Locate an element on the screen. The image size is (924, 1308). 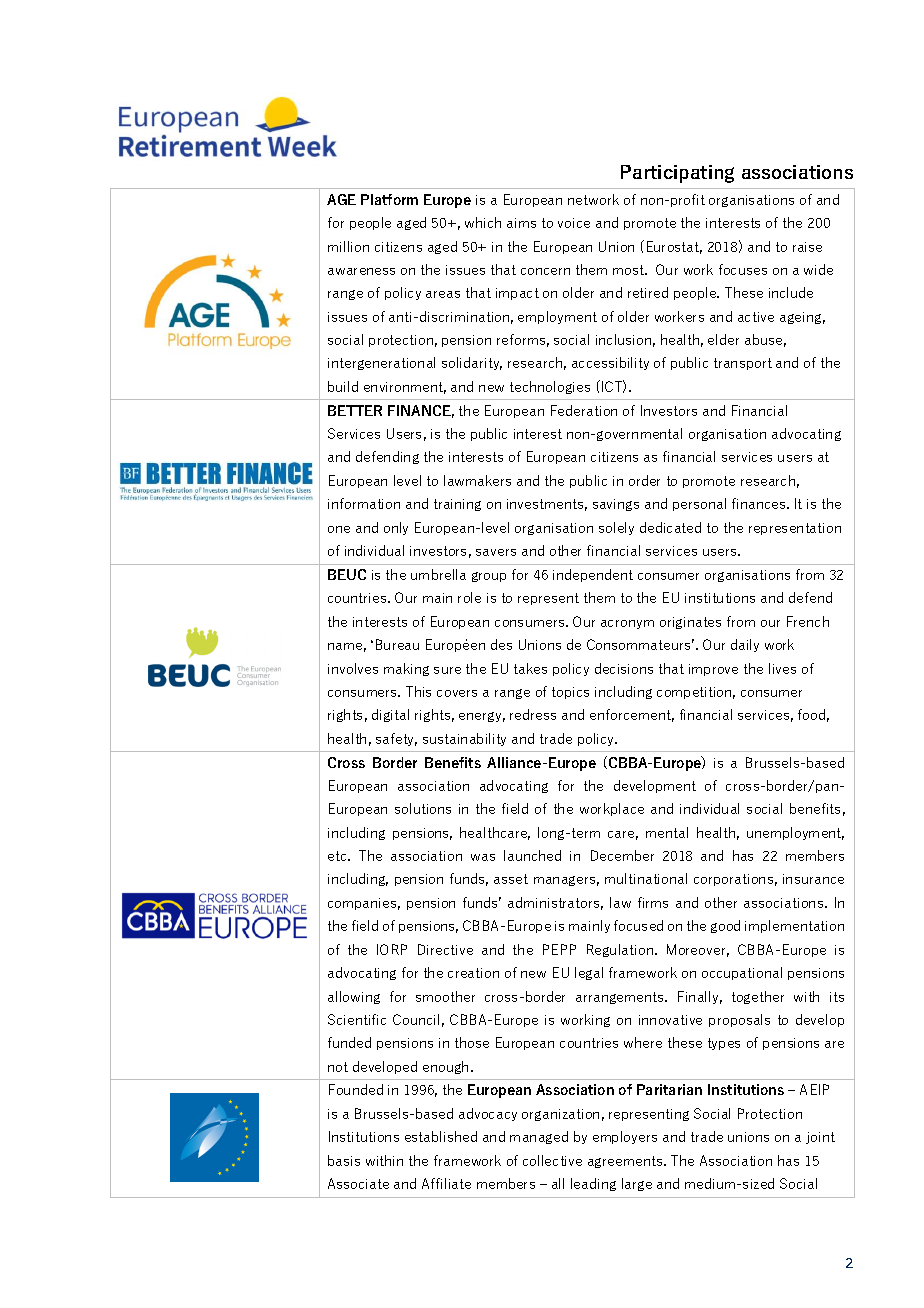
lives is located at coordinates (782, 668).
